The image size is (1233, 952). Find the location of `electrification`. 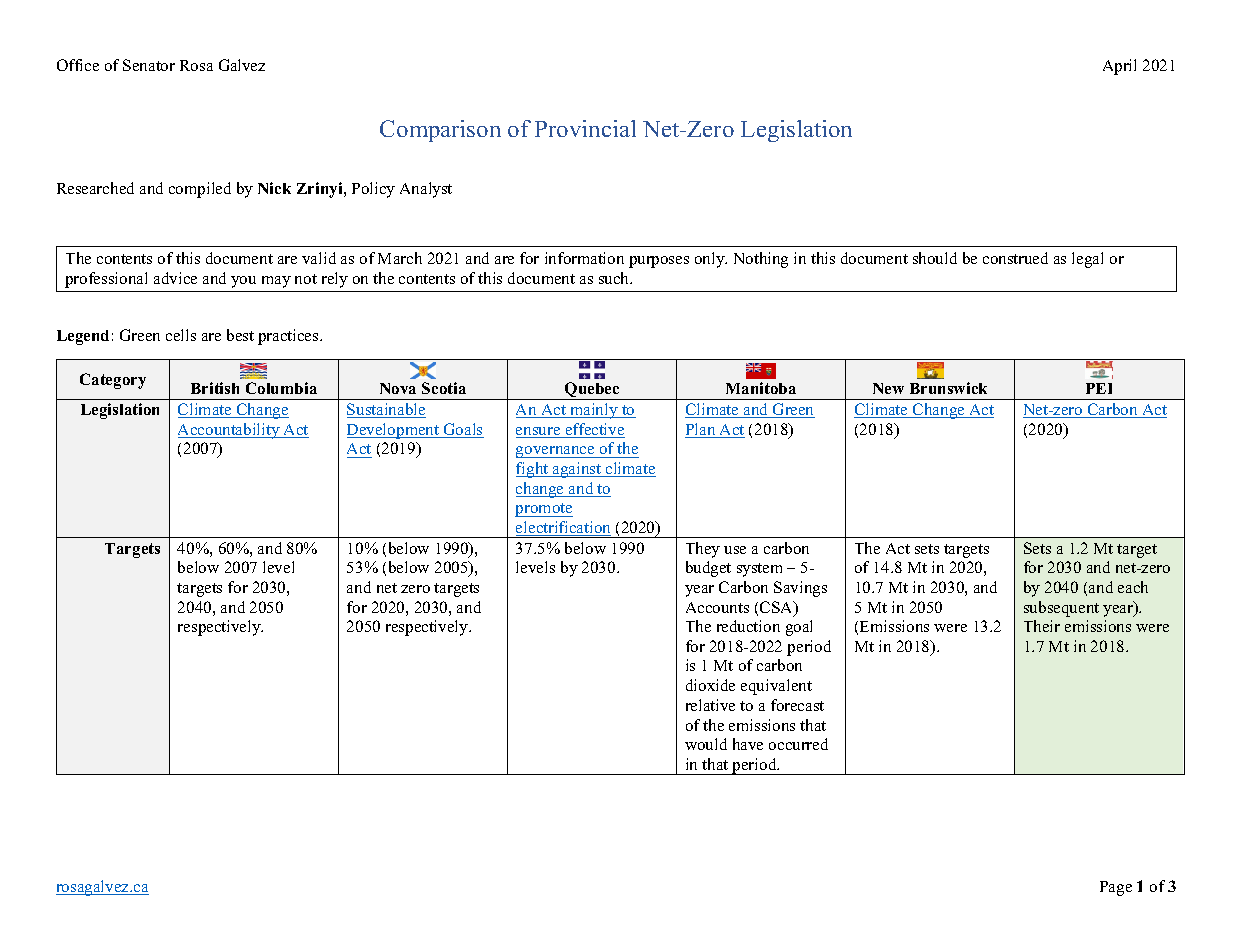

electrification is located at coordinates (563, 528).
